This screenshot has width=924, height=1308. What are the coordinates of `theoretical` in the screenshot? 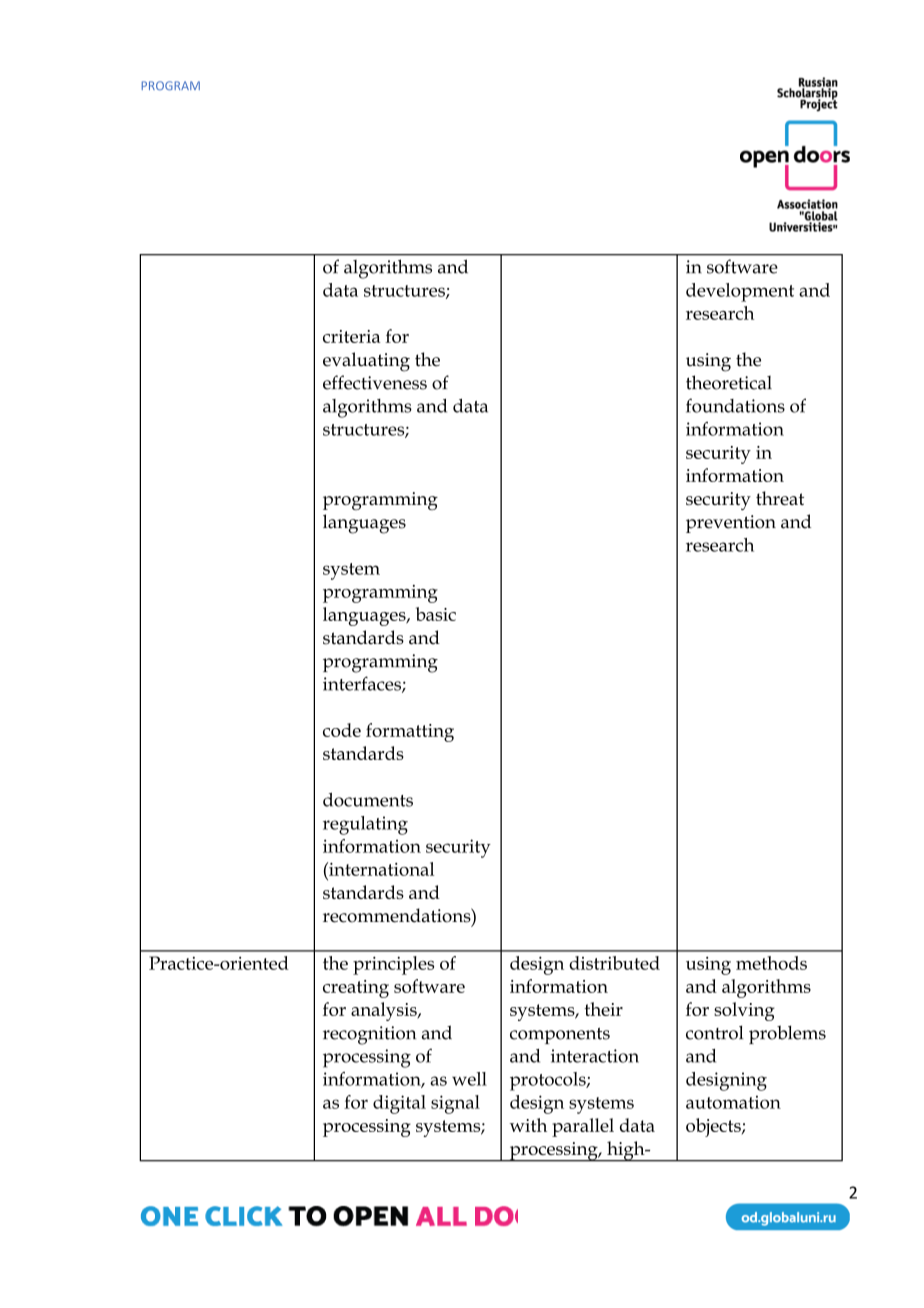 It's located at (729, 382).
